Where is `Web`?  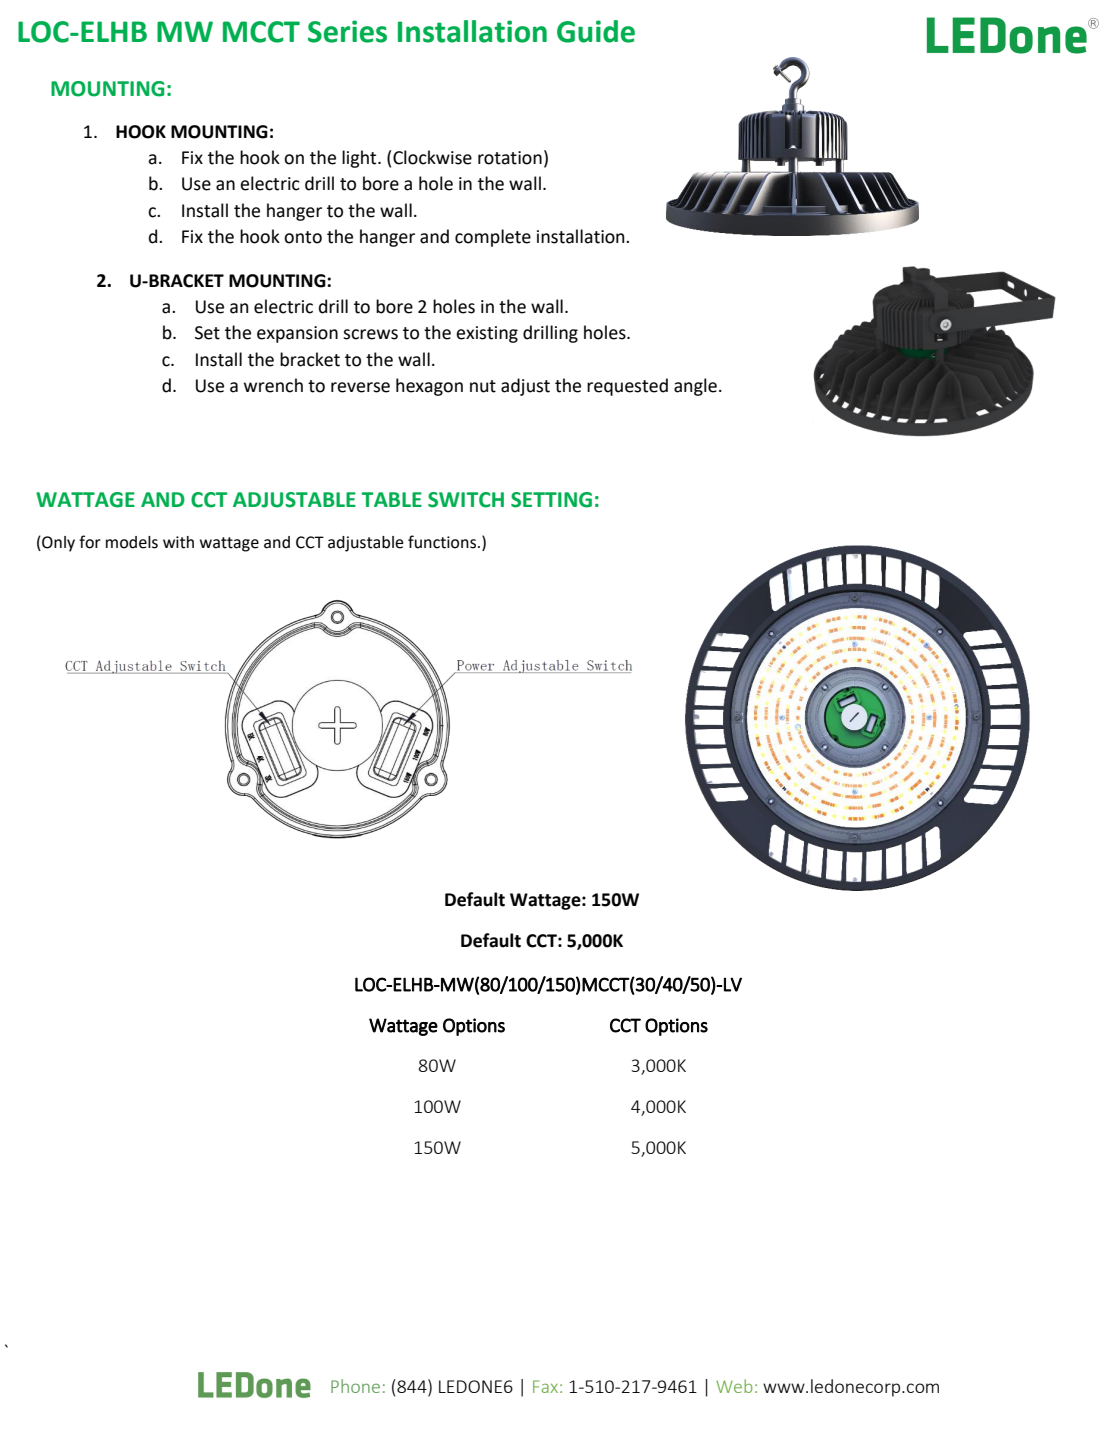 Web is located at coordinates (734, 1386).
